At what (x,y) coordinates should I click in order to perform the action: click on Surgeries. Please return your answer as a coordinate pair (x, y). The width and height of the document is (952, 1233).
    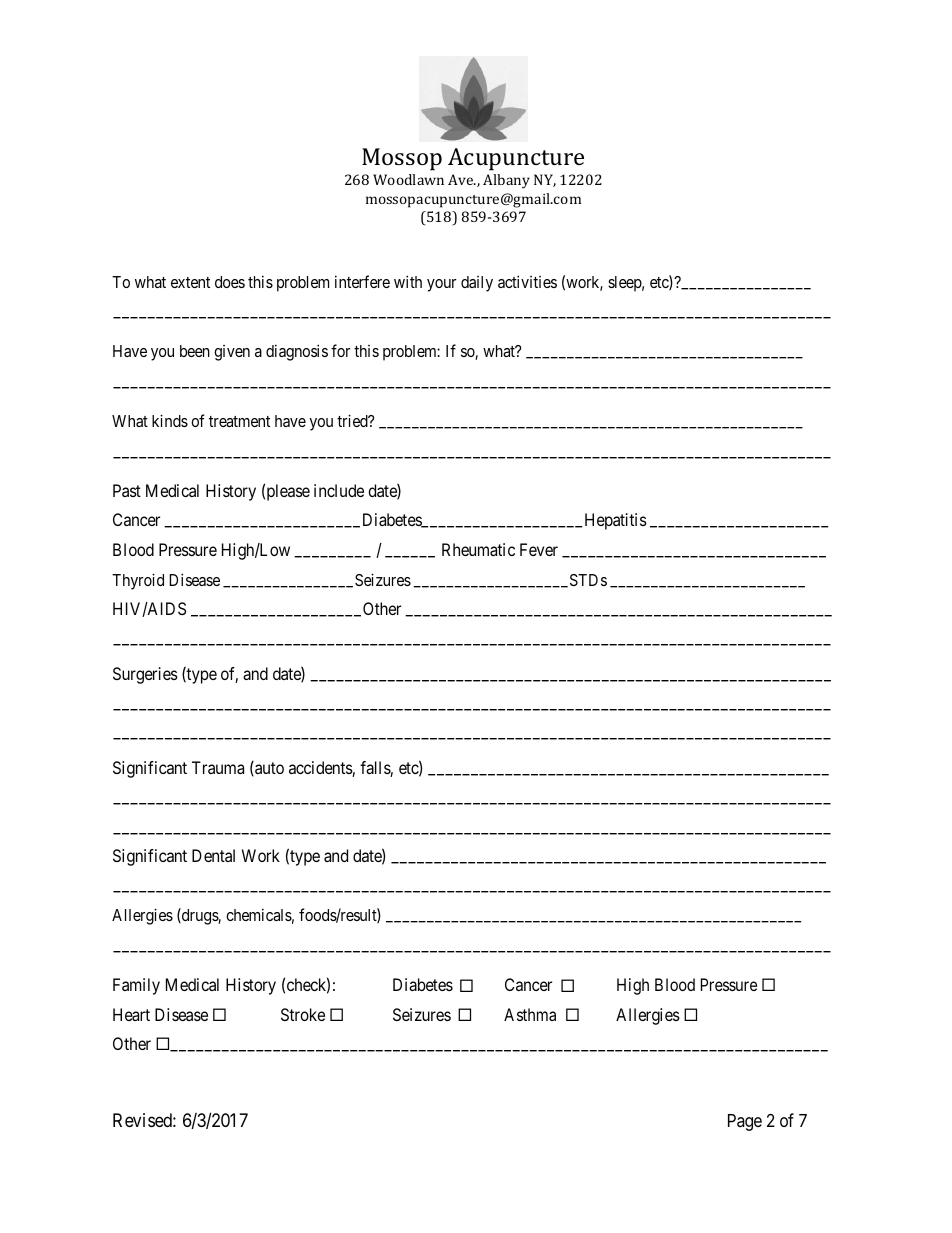
    Looking at the image, I should click on (145, 675).
